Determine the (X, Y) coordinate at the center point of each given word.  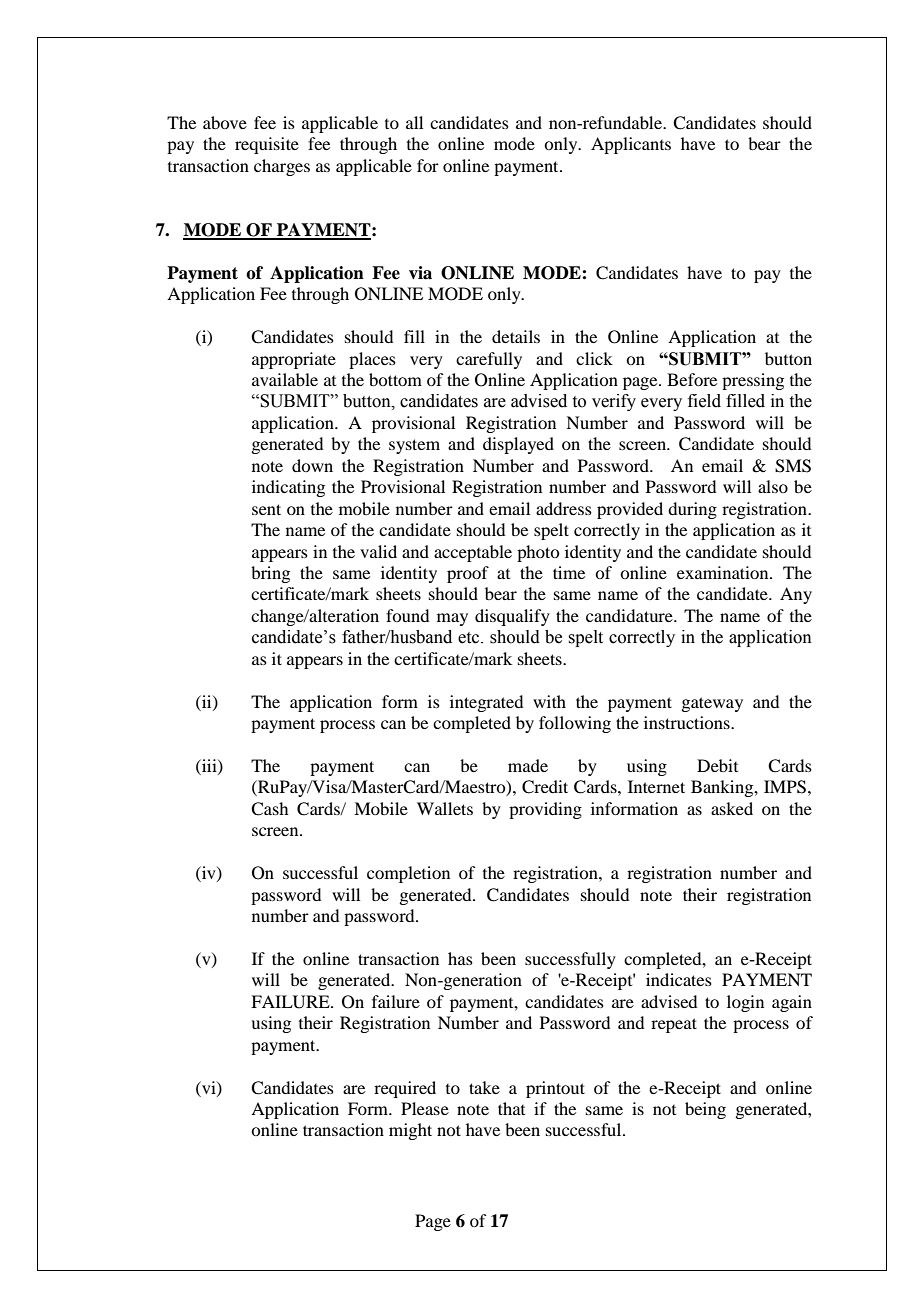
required (405, 1089)
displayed (518, 445)
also (773, 486)
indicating (288, 488)
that (511, 1108)
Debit (717, 765)
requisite (267, 145)
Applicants (631, 145)
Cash (269, 809)
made (528, 765)
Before (692, 379)
